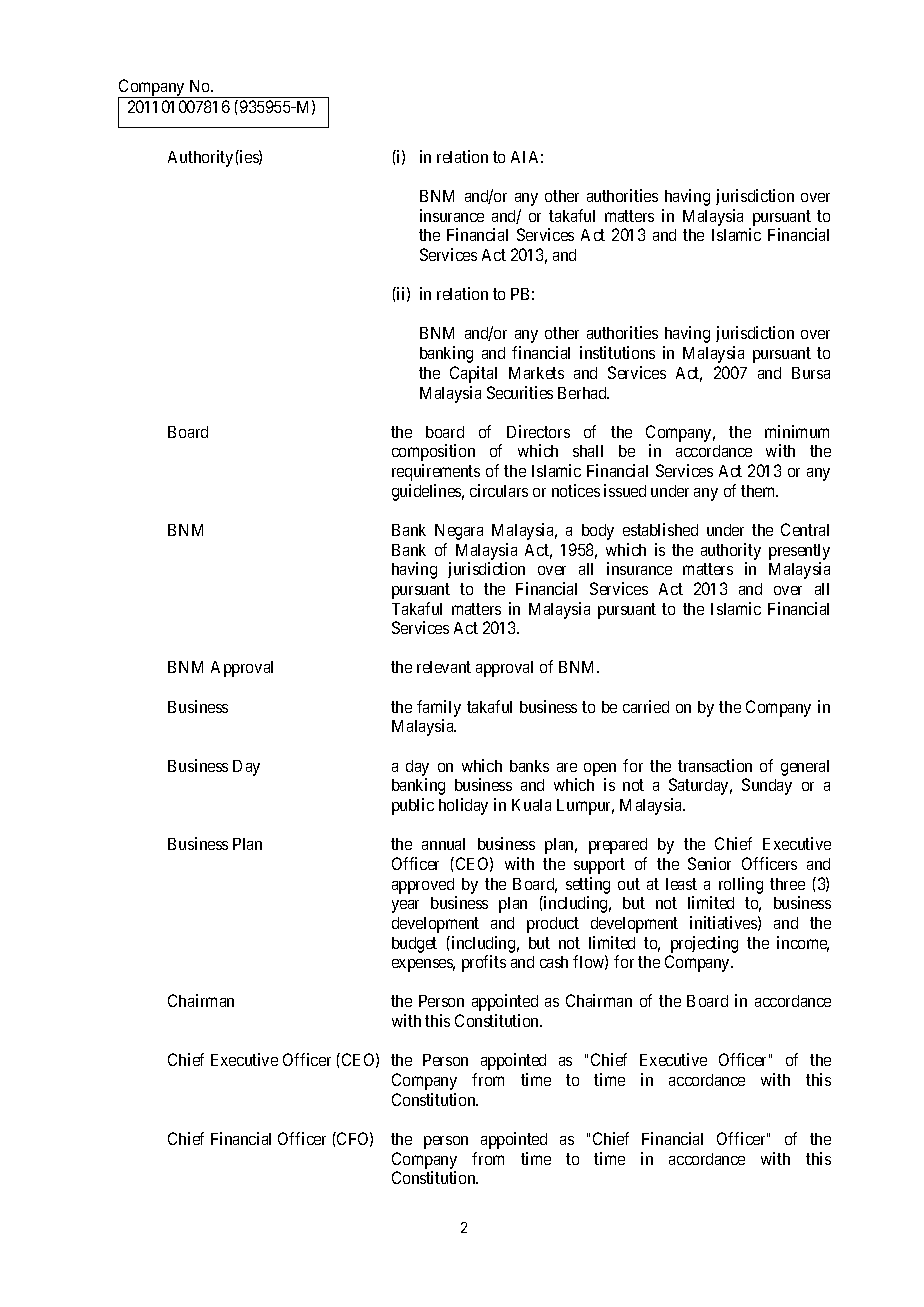 This image has width=924, height=1307. Describe the element at coordinates (554, 962) in the image. I see `cash` at that location.
